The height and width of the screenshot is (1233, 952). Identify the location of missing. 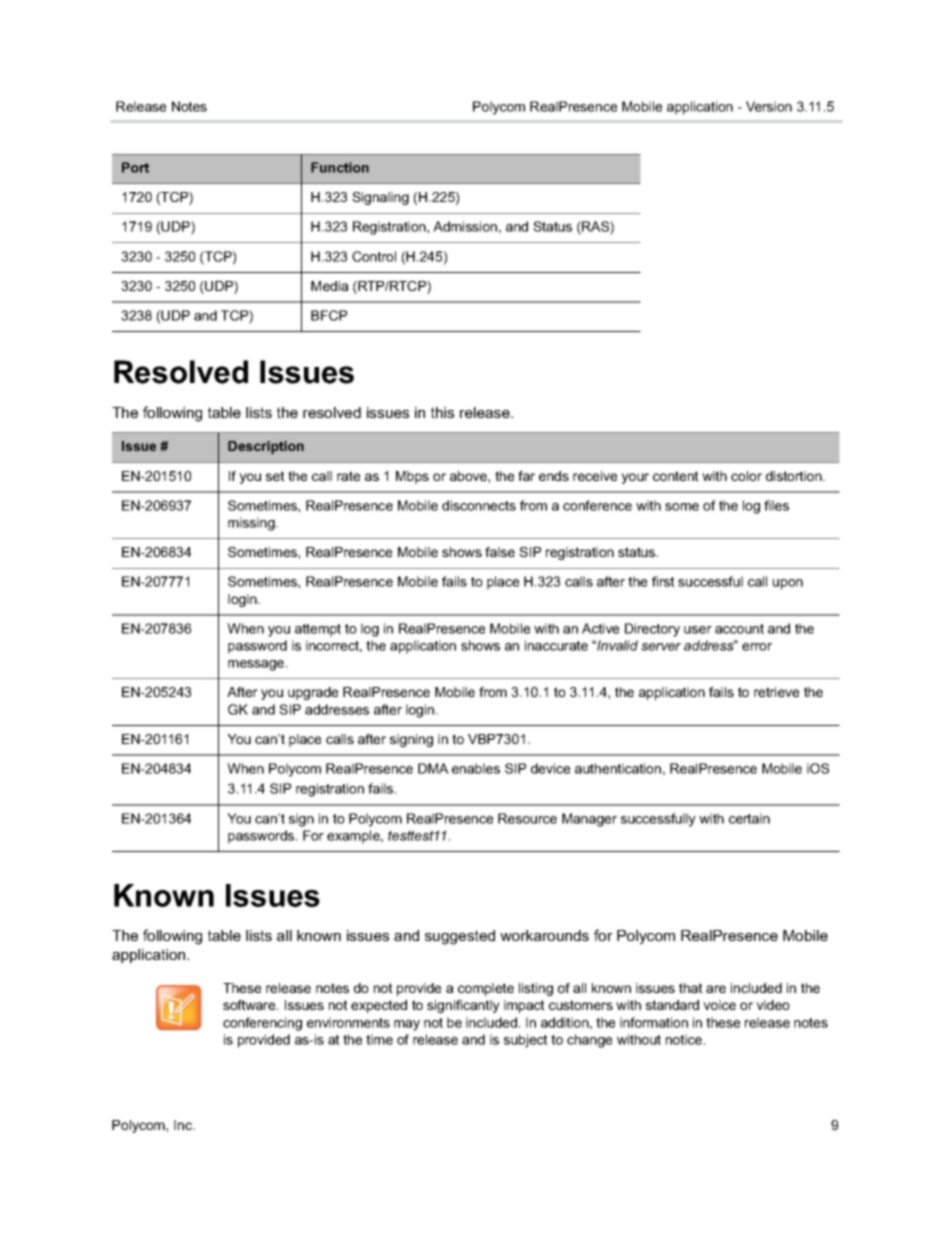
(252, 524).
